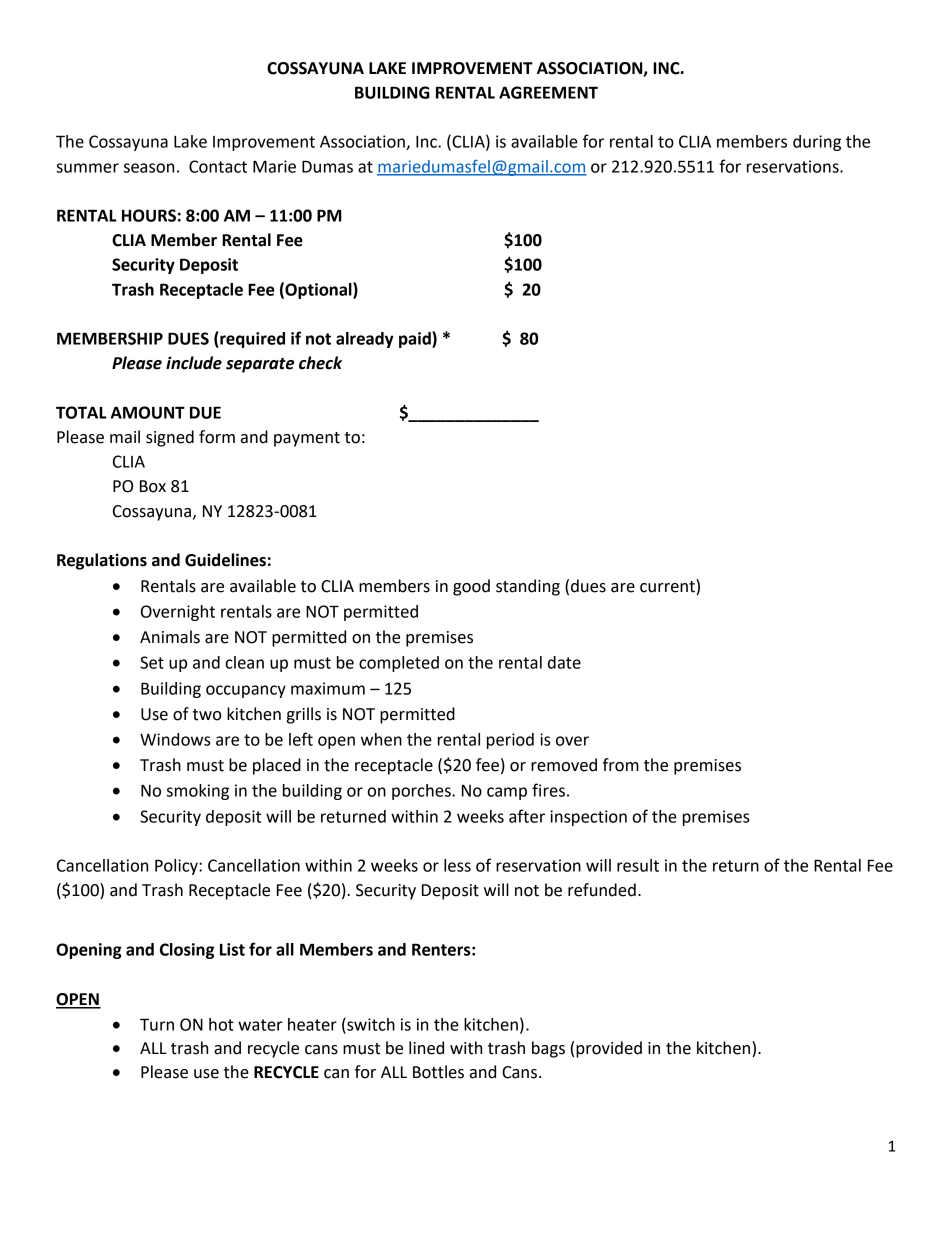  Describe the element at coordinates (149, 168) in the document. I see `season` at that location.
